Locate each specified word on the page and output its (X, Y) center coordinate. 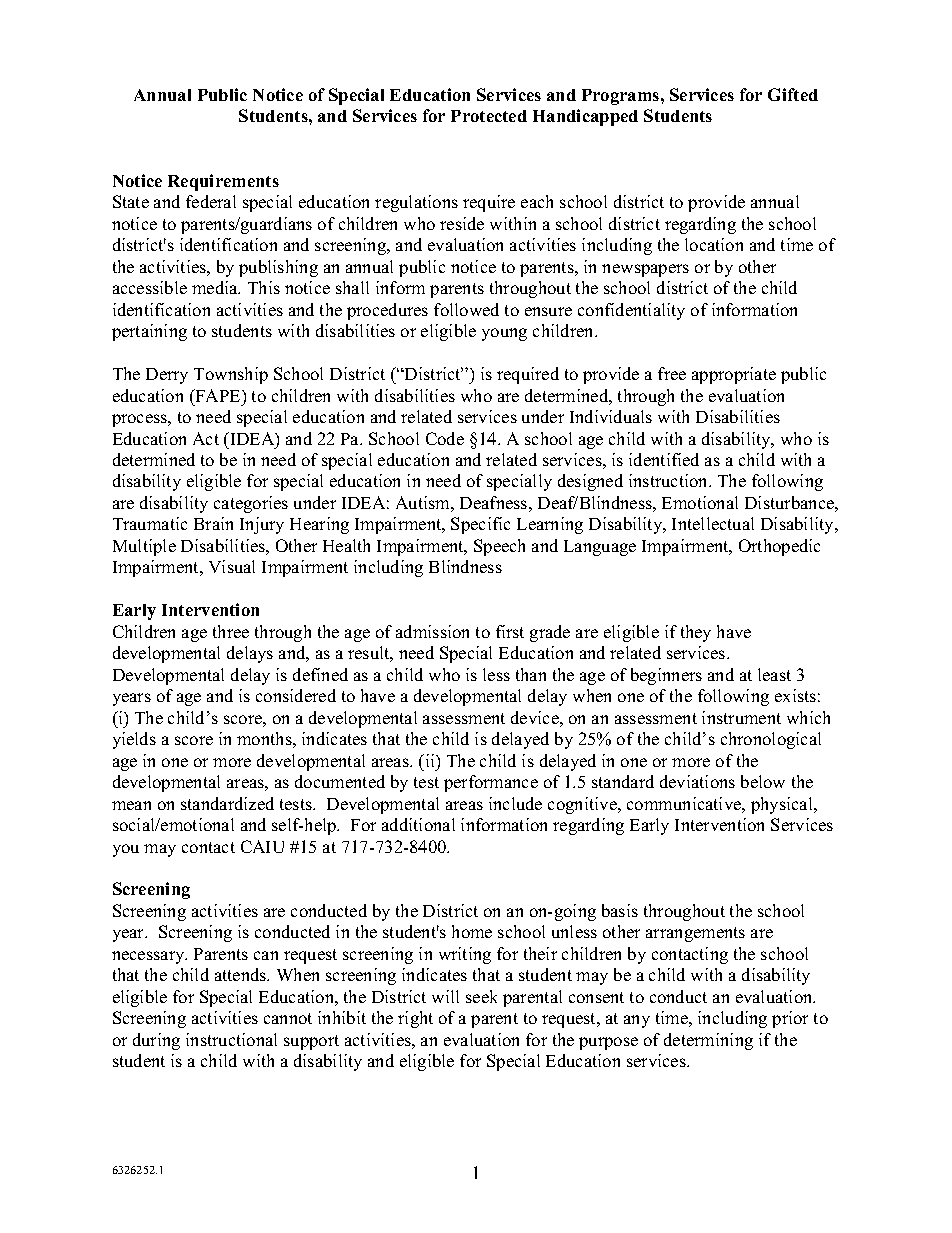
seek (481, 996)
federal (211, 201)
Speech (499, 547)
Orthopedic (779, 547)
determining (708, 1041)
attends (242, 974)
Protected (489, 116)
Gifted (793, 94)
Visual (232, 566)
